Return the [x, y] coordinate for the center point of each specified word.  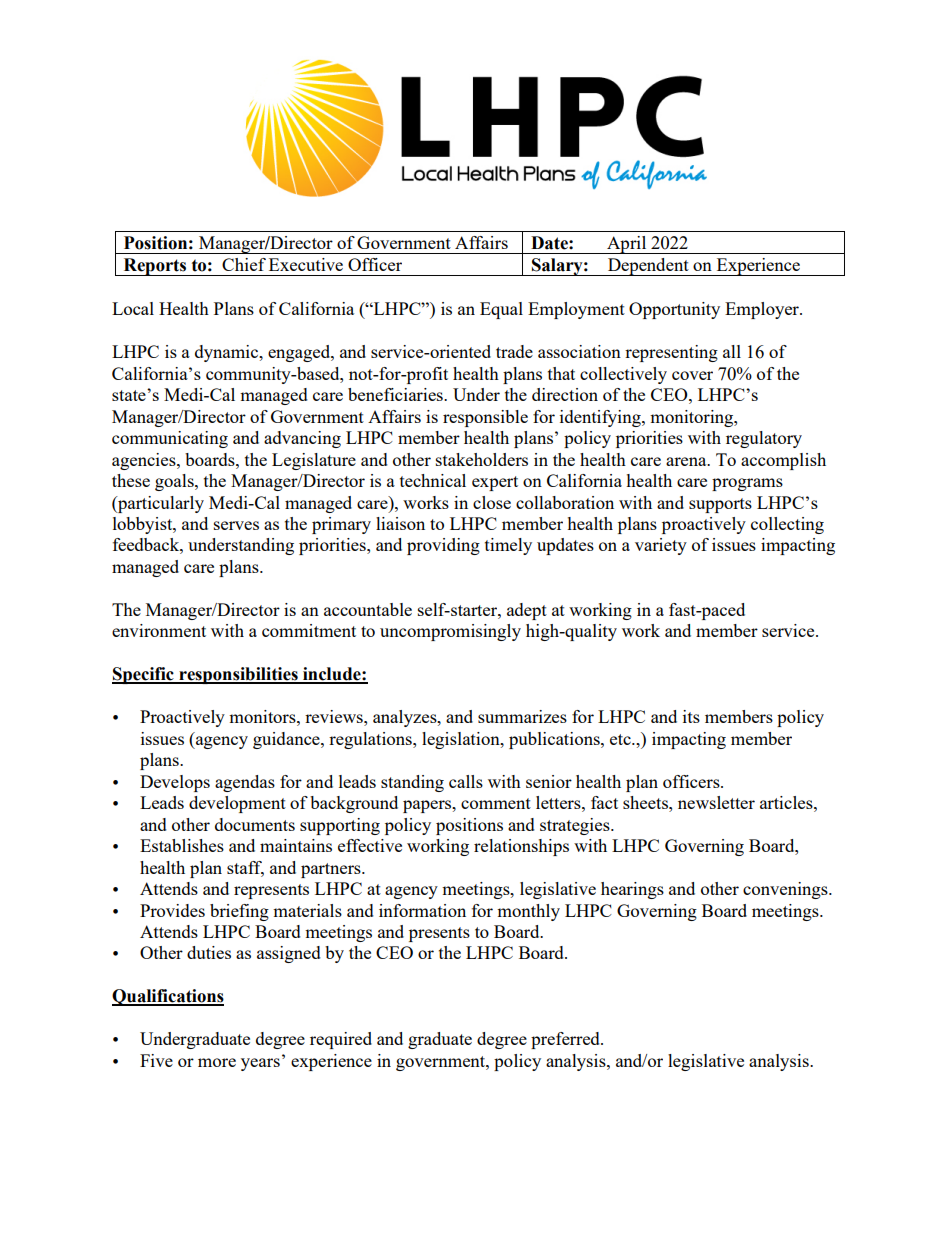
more [217, 1062]
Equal [501, 310]
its [691, 716]
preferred [566, 1040]
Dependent [648, 267]
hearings [632, 890]
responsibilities [238, 675]
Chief [244, 264]
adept [527, 611]
